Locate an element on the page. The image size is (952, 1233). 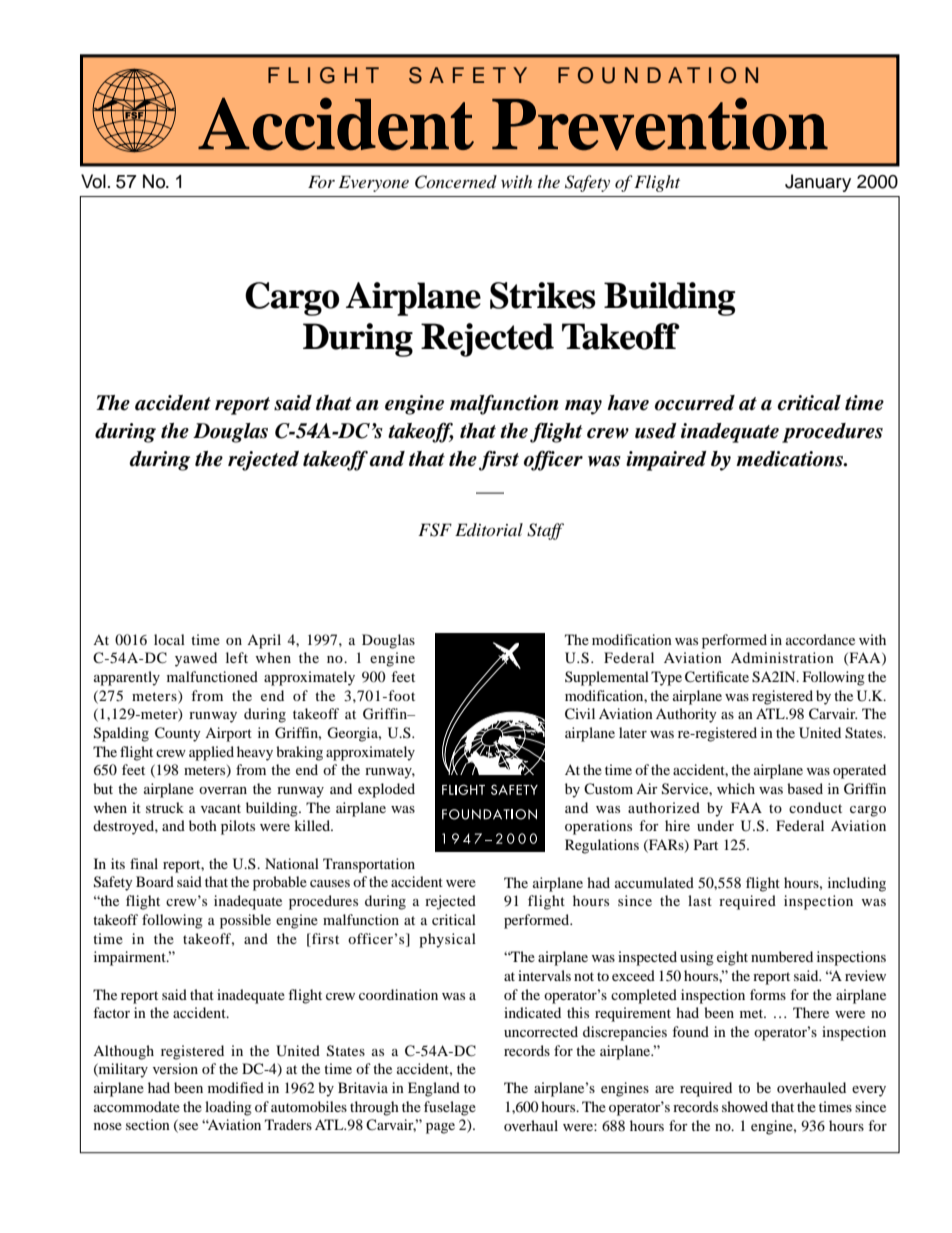
FSF is located at coordinates (435, 530).
